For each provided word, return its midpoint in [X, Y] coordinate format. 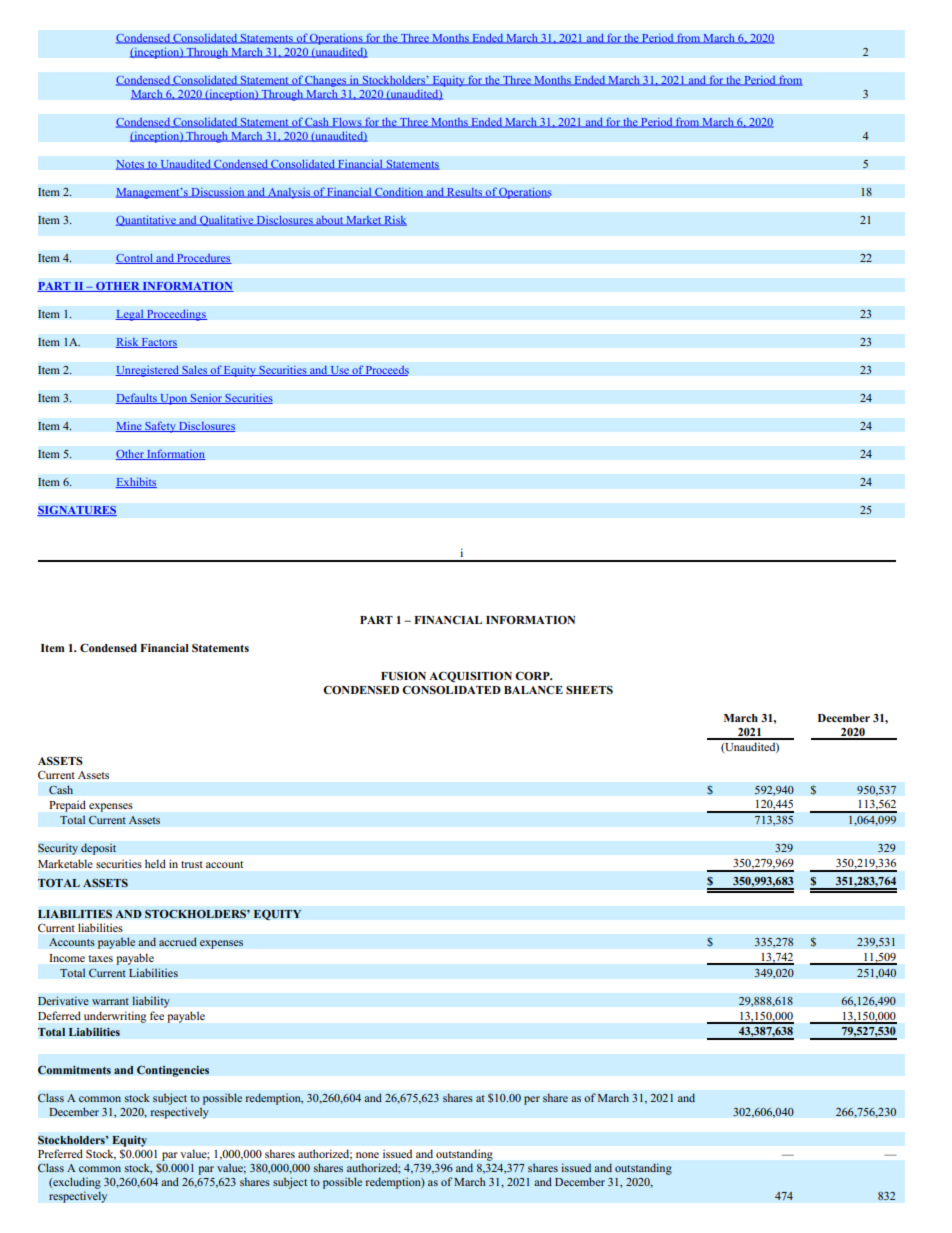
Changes [326, 81]
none [367, 1155]
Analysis [289, 193]
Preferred [60, 1153]
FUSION [403, 676]
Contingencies [173, 1071]
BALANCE [533, 690]
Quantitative [147, 220]
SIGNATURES [77, 510]
